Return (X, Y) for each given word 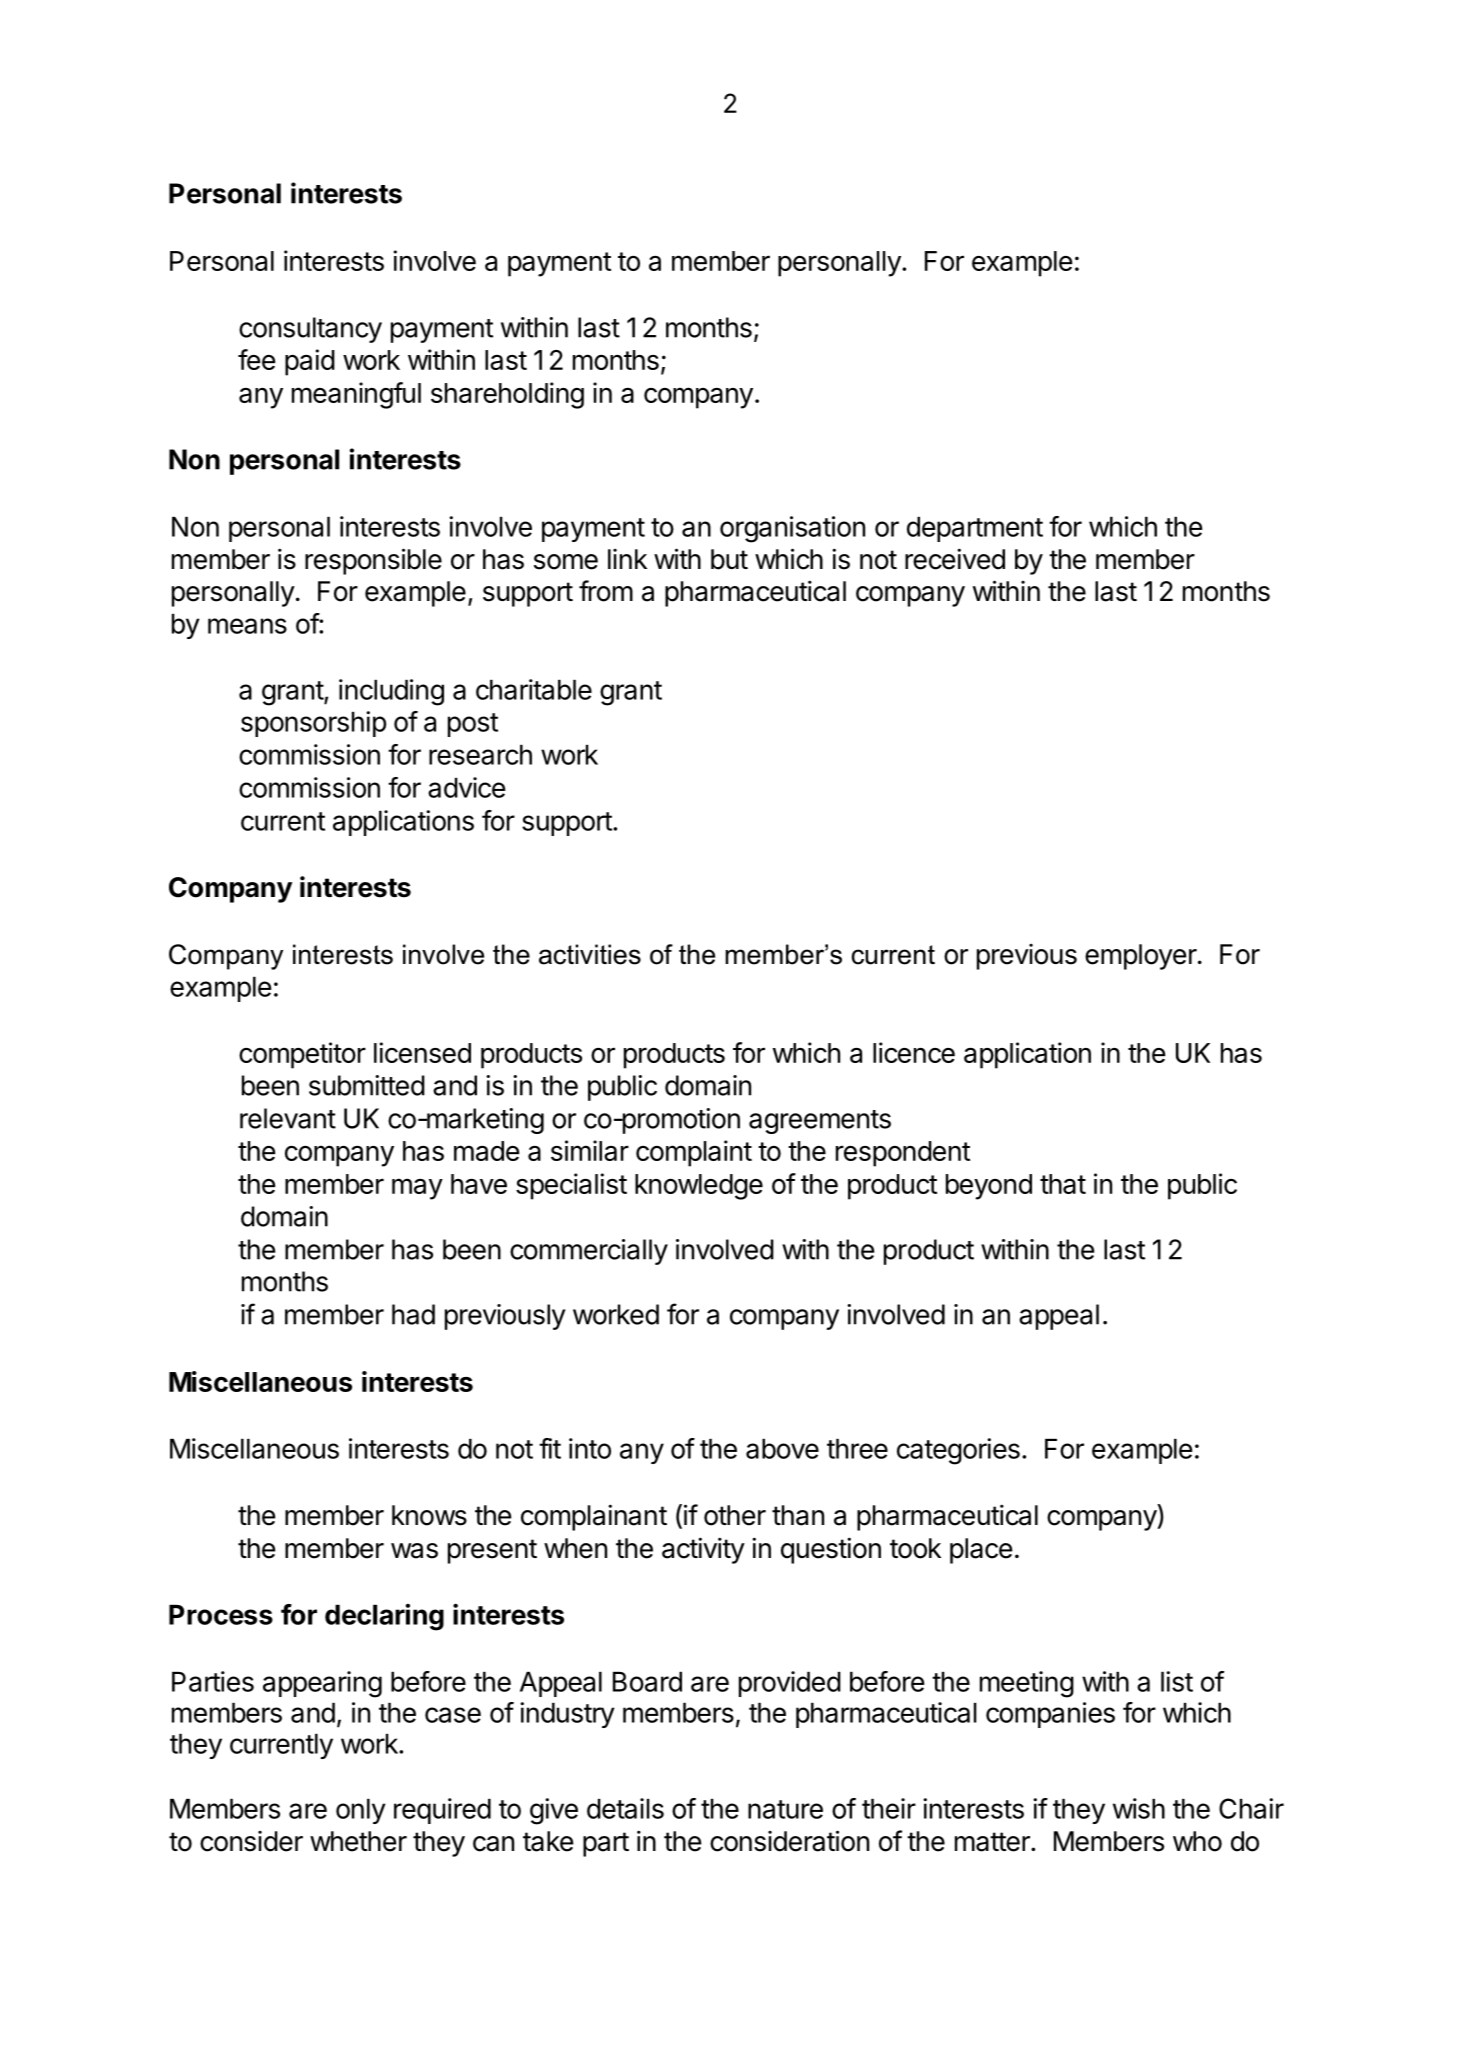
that (1063, 1184)
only (361, 1811)
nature (785, 1809)
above (782, 1449)
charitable (534, 689)
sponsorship (313, 724)
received (955, 559)
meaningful (356, 395)
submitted (367, 1085)
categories (958, 1451)
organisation (792, 529)
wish (1139, 1808)
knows (429, 1515)
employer (1141, 957)
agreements (820, 1122)
